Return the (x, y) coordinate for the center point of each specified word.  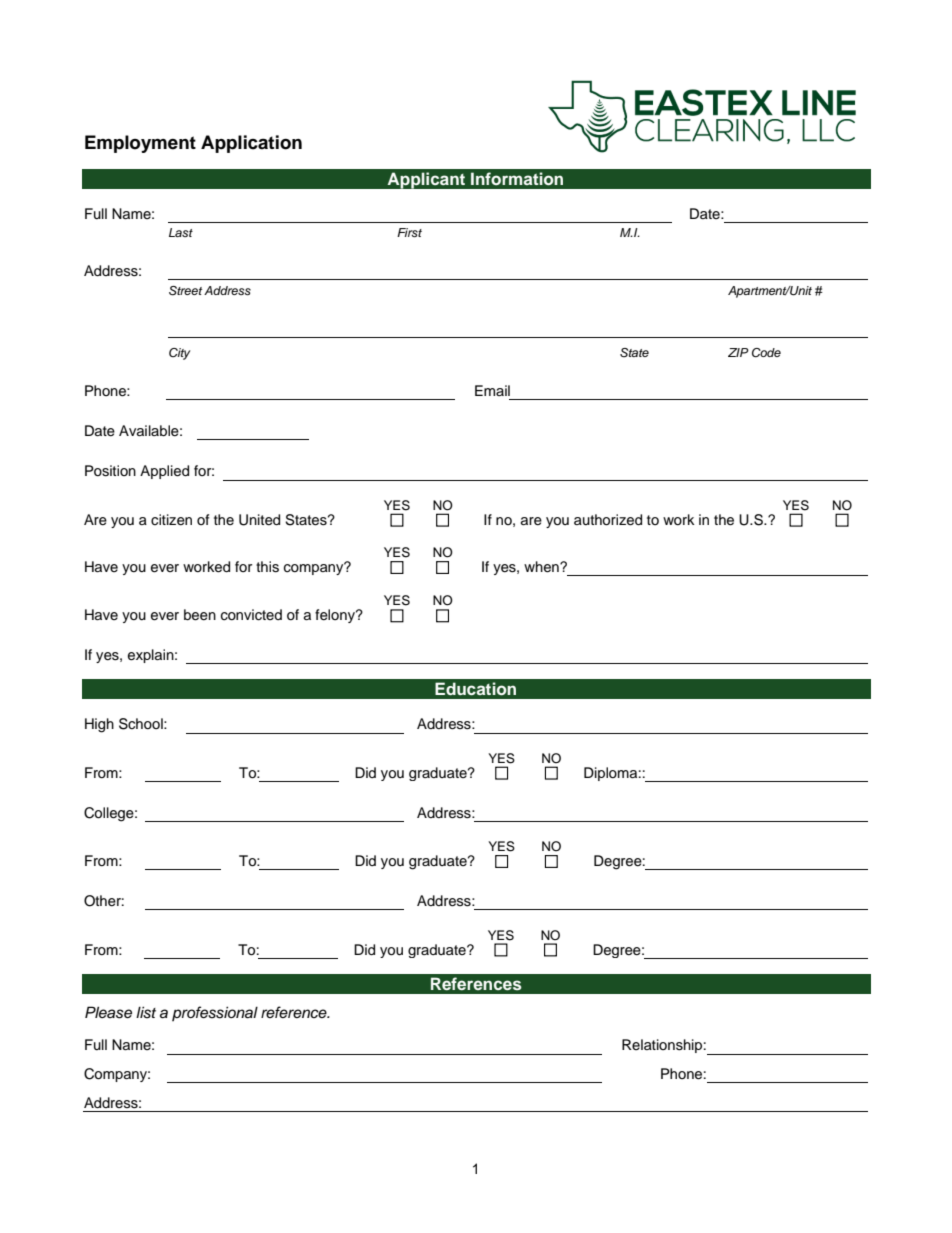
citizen (171, 520)
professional (215, 1013)
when (542, 567)
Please (108, 1012)
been (200, 615)
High (99, 725)
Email (492, 390)
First (409, 232)
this (267, 567)
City (180, 354)
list (146, 1012)
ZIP (738, 352)
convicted (251, 615)
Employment (140, 144)
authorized (608, 520)
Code (766, 353)
